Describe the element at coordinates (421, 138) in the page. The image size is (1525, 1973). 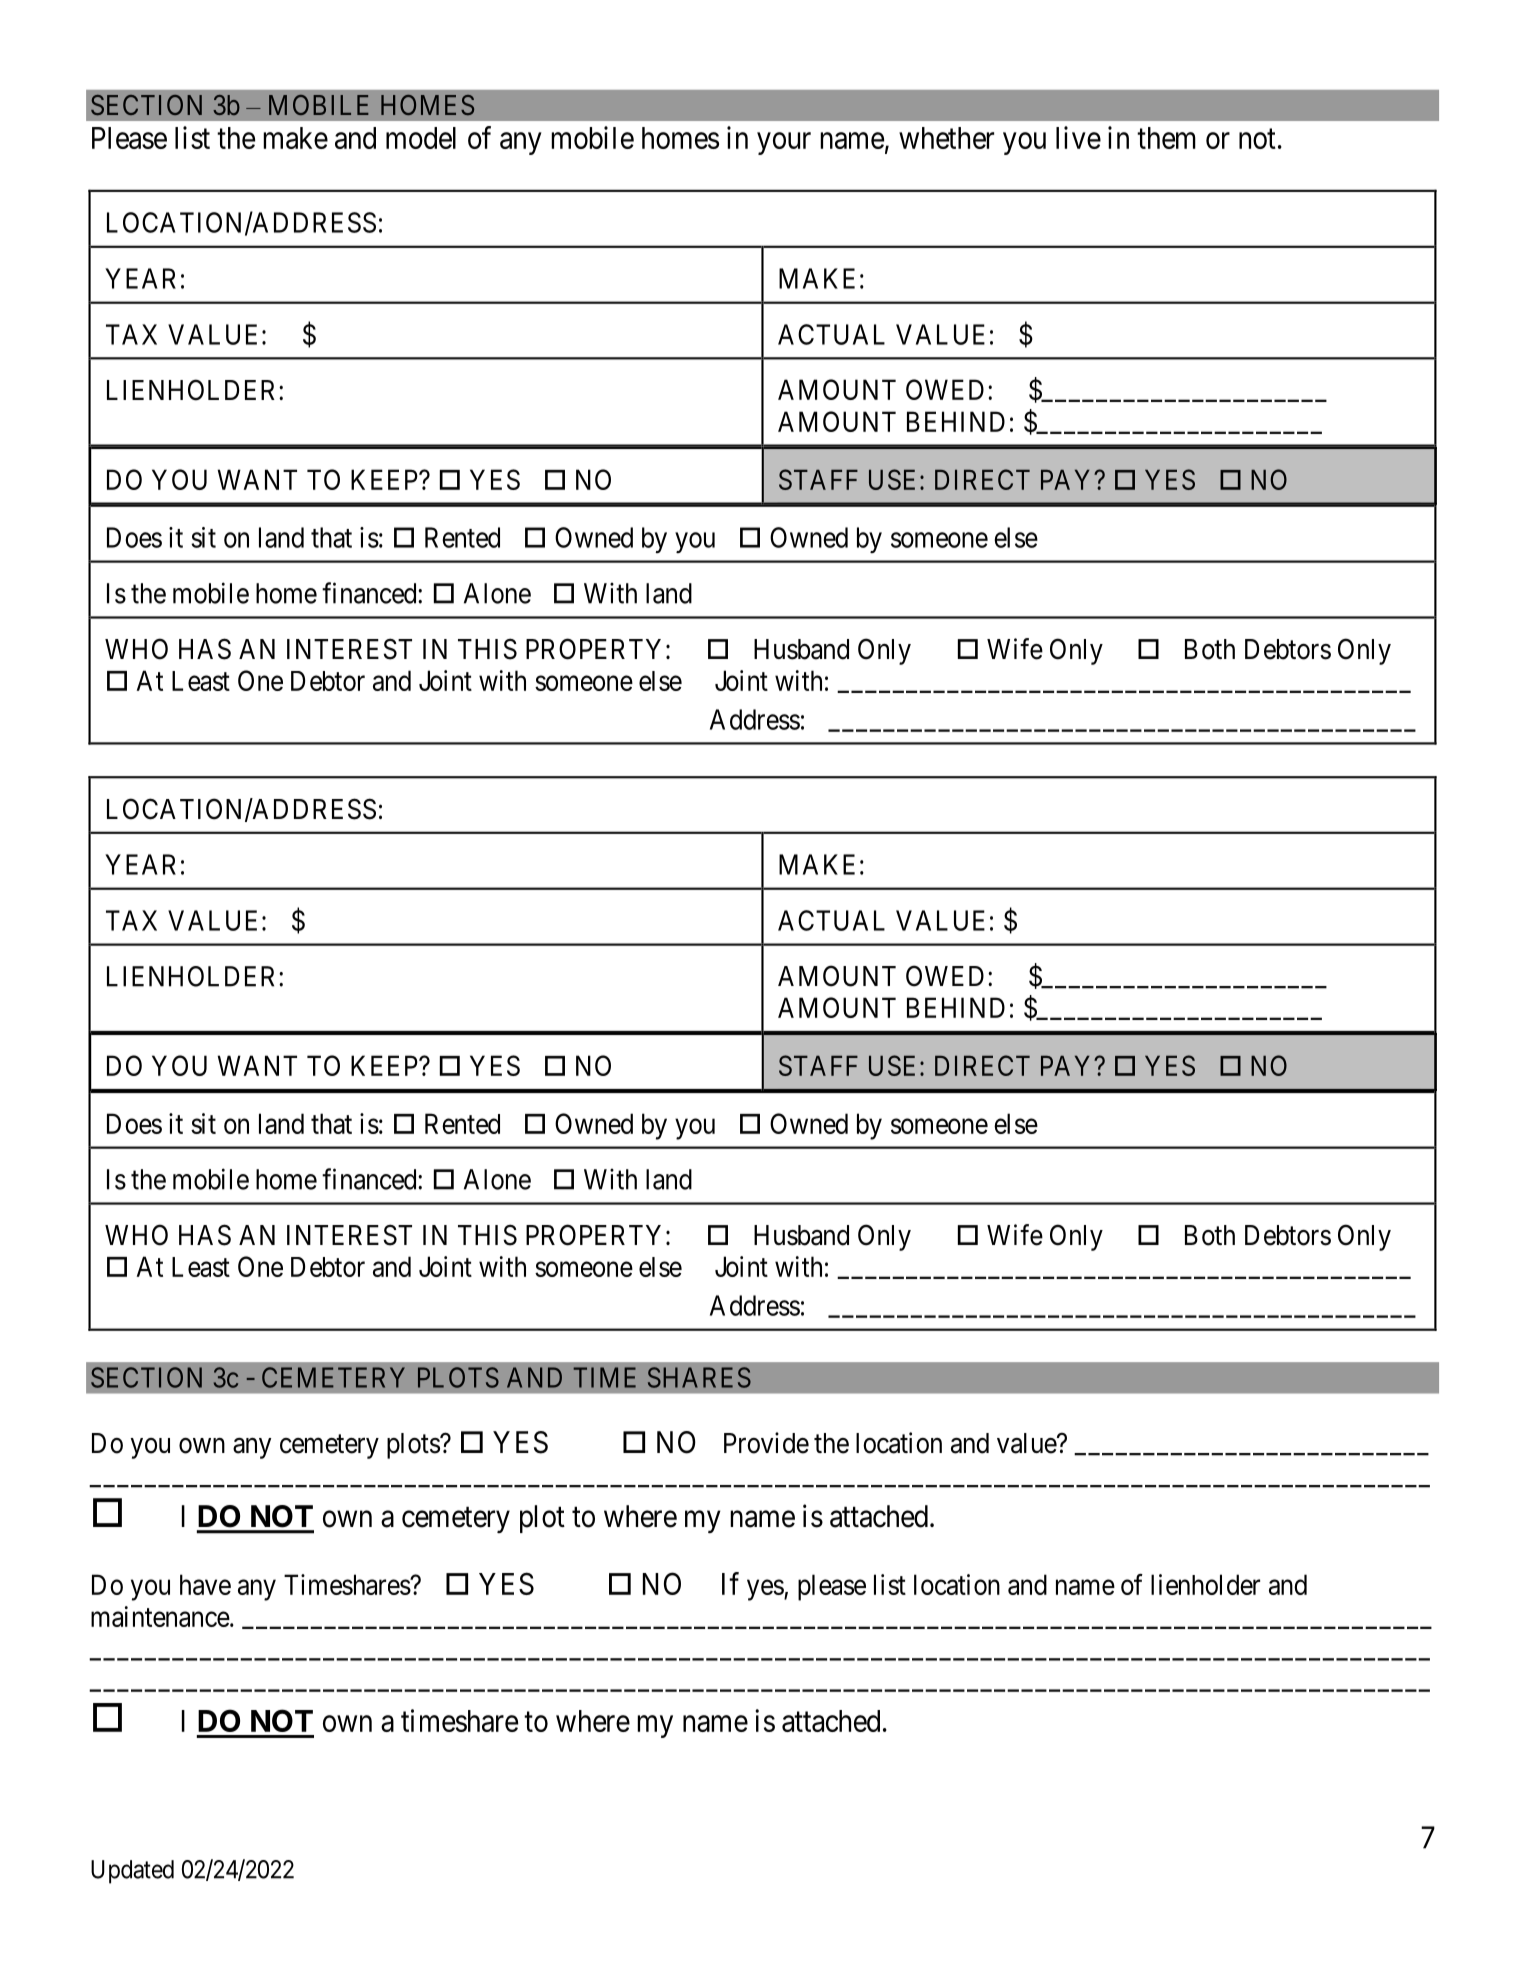
I see `model` at that location.
